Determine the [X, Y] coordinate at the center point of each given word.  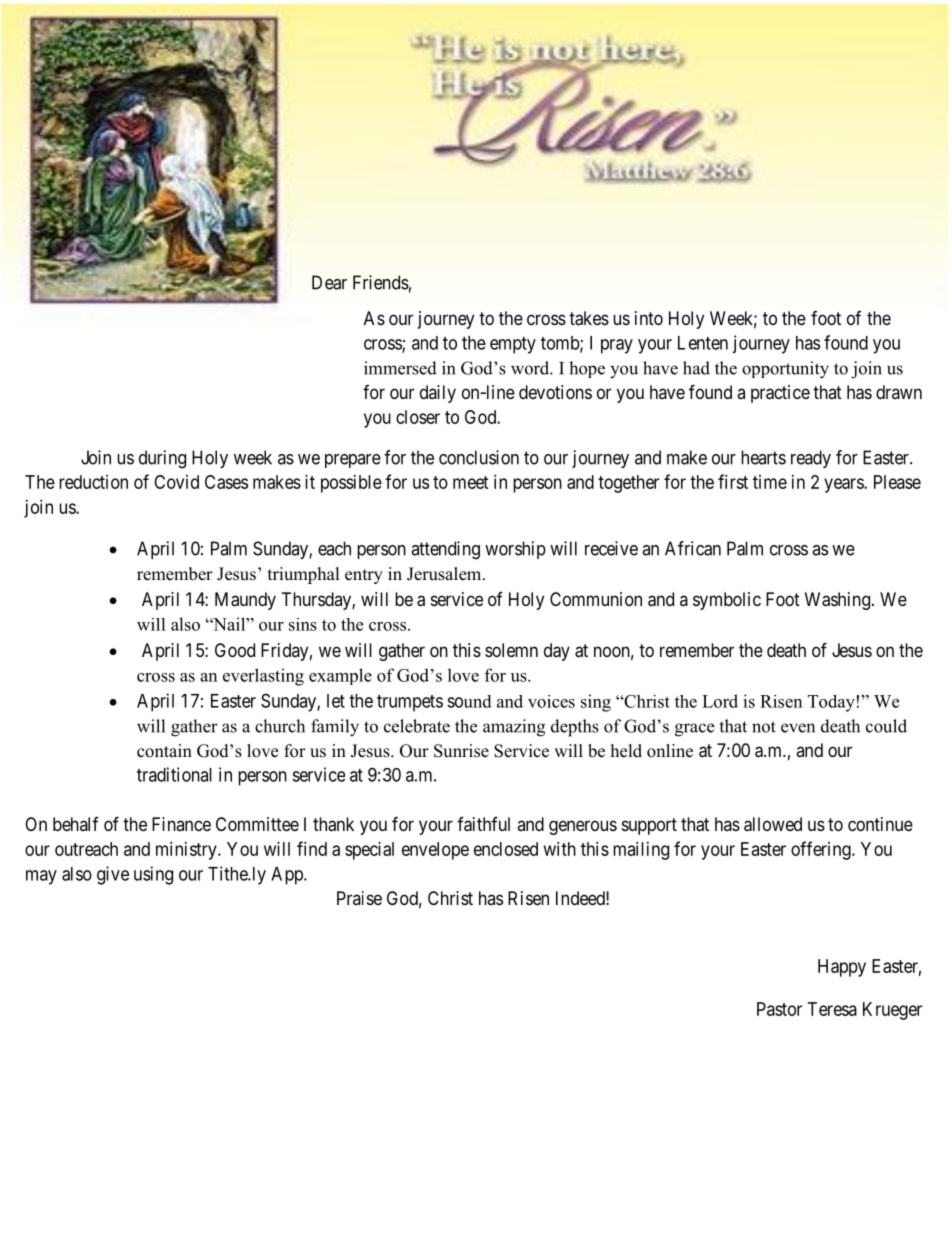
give [113, 875]
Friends [381, 282]
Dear [329, 282]
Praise [359, 898]
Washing [837, 601]
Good [235, 650]
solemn [511, 650]
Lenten [703, 343]
